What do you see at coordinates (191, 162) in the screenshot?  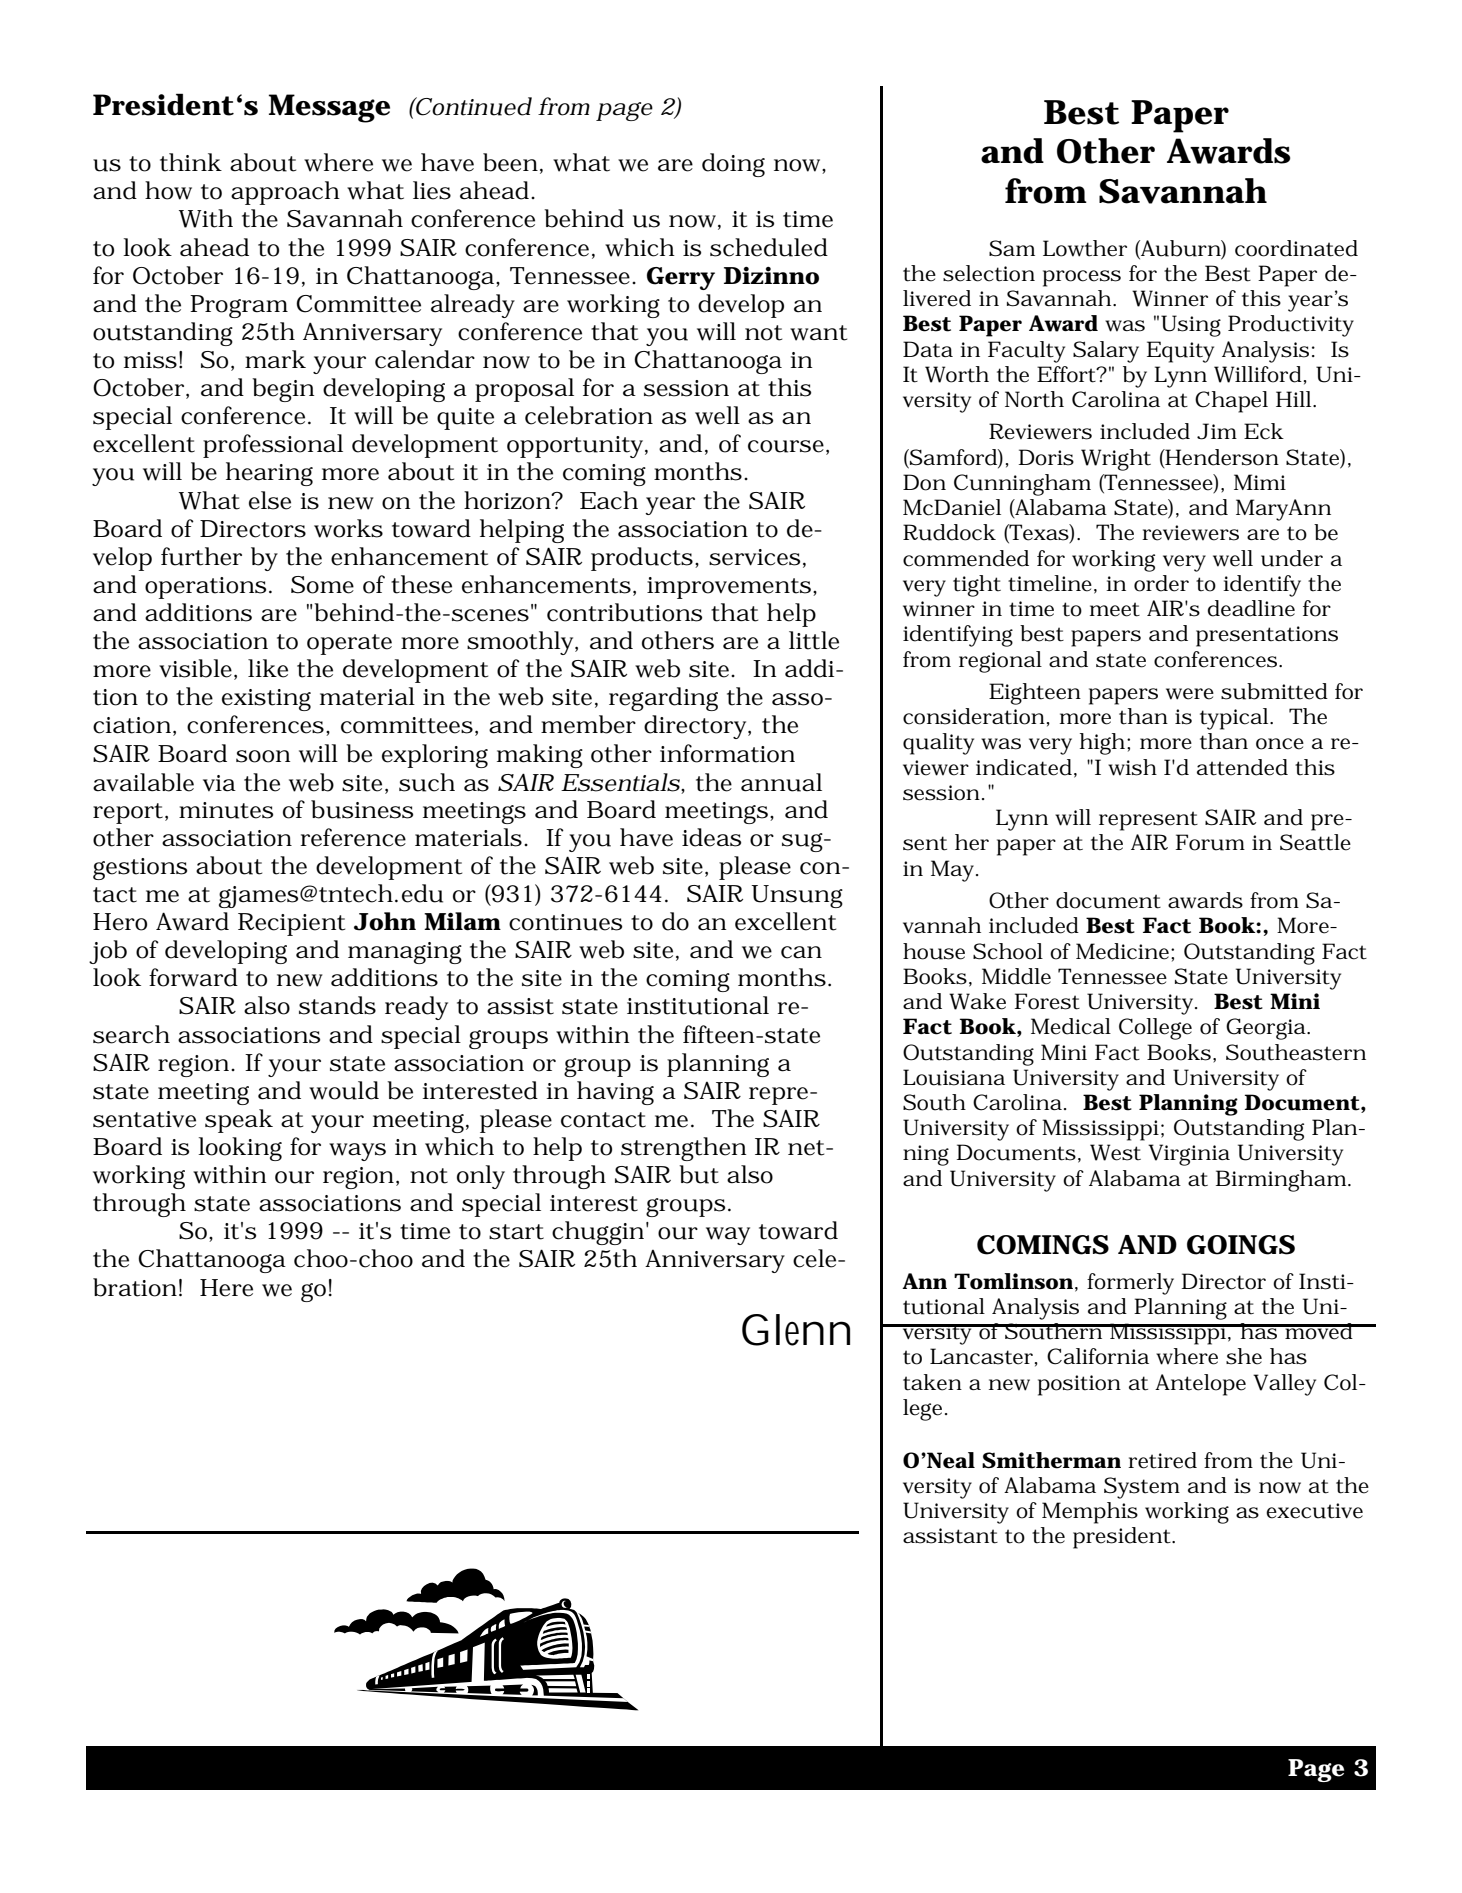 I see `think` at bounding box center [191, 162].
